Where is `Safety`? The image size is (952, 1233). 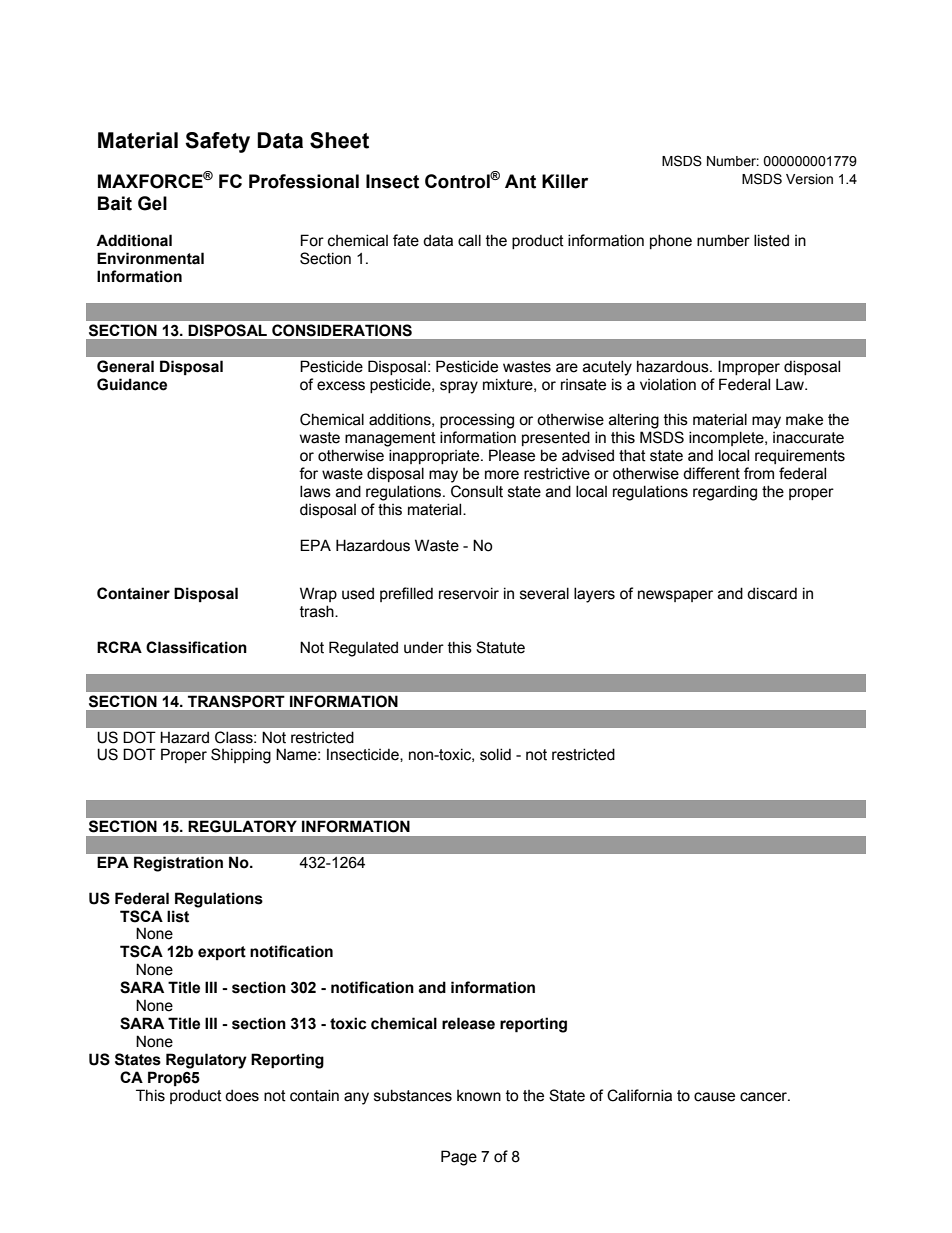
Safety is located at coordinates (217, 142).
